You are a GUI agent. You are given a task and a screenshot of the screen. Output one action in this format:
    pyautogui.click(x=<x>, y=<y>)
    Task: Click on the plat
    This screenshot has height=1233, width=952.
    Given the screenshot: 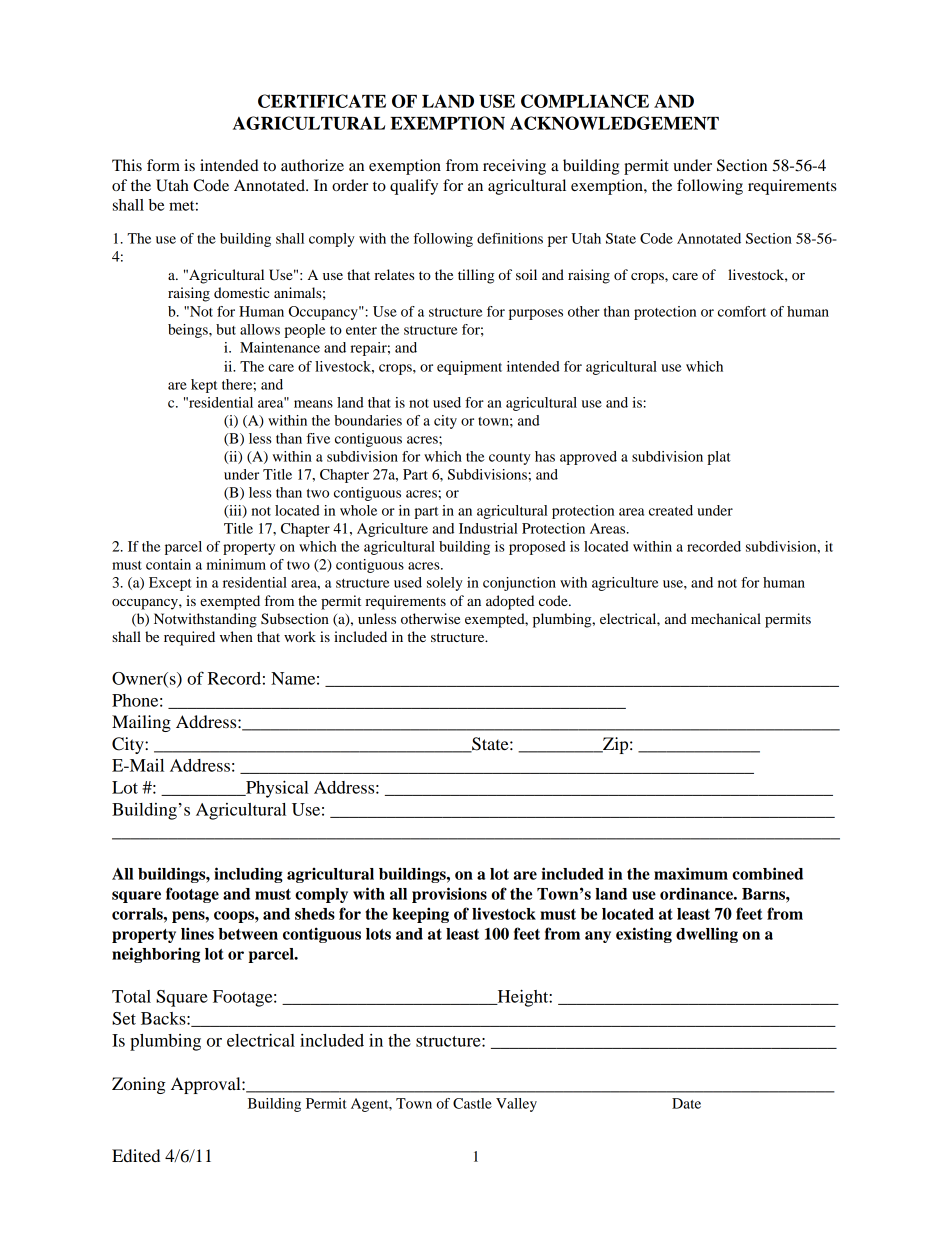 What is the action you would take?
    pyautogui.click(x=719, y=458)
